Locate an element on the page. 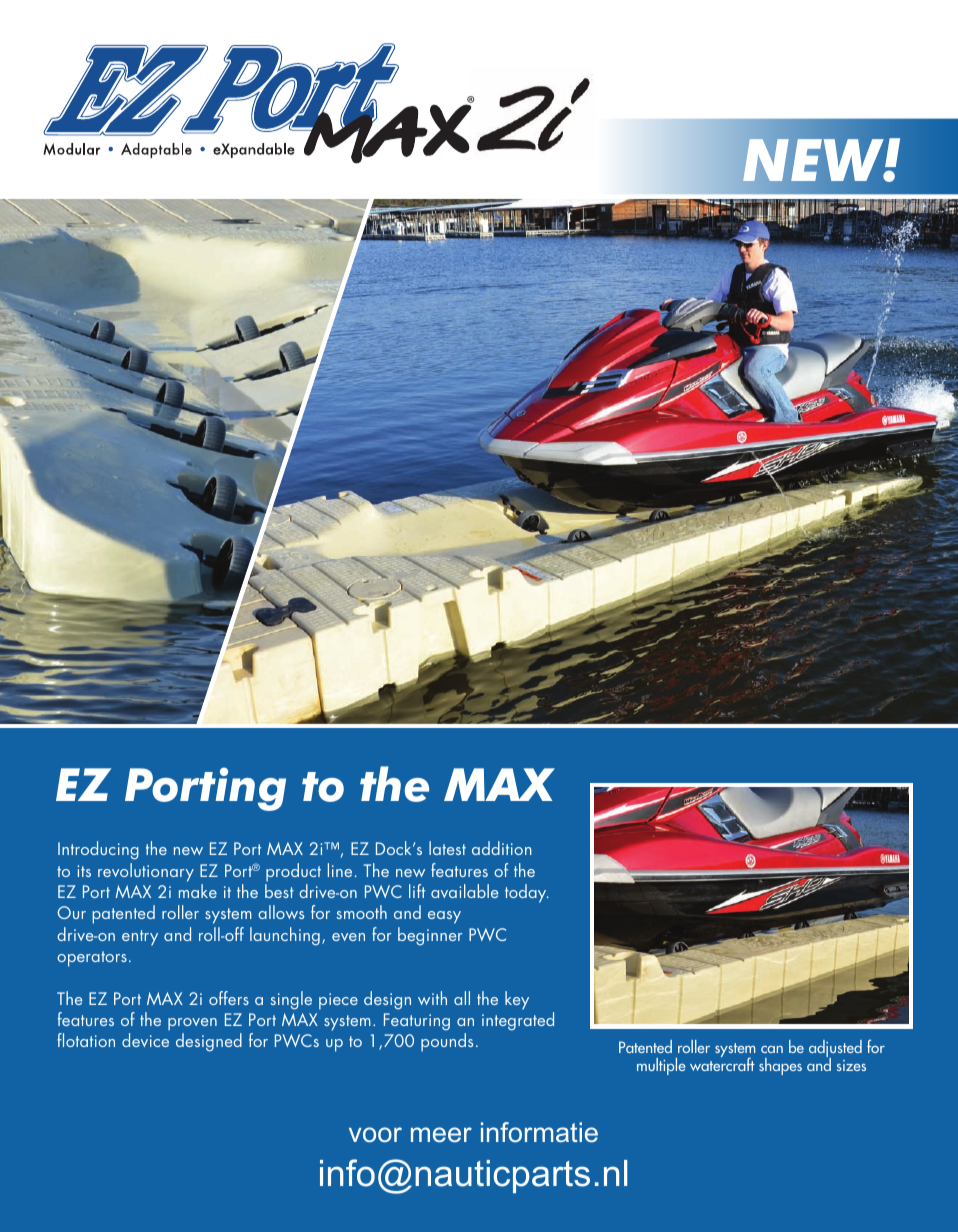  watercraft is located at coordinates (722, 1063).
